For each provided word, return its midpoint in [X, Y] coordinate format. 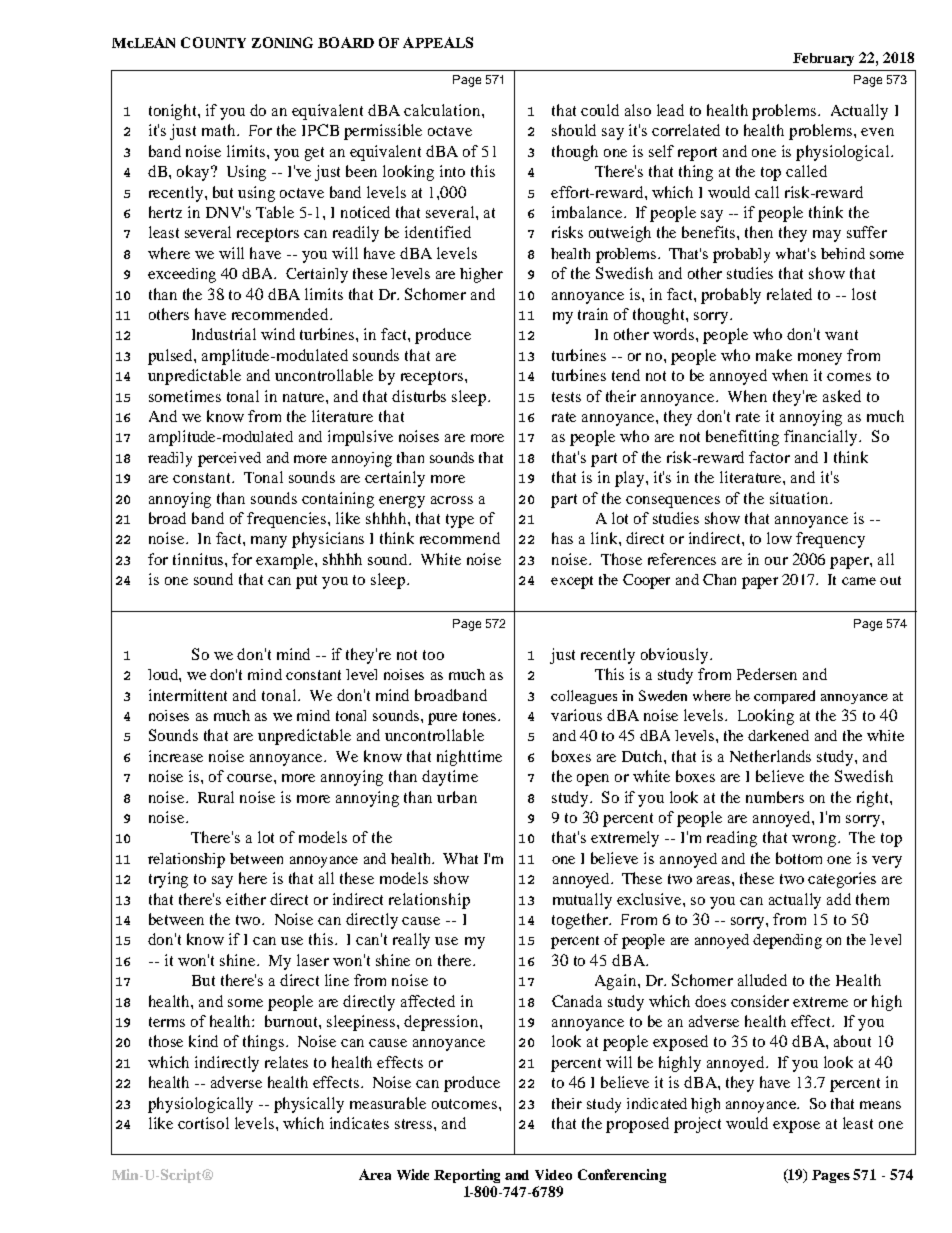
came [859, 581]
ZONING [282, 42]
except [572, 582]
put [306, 582]
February [823, 59]
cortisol [203, 1123]
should [574, 130]
